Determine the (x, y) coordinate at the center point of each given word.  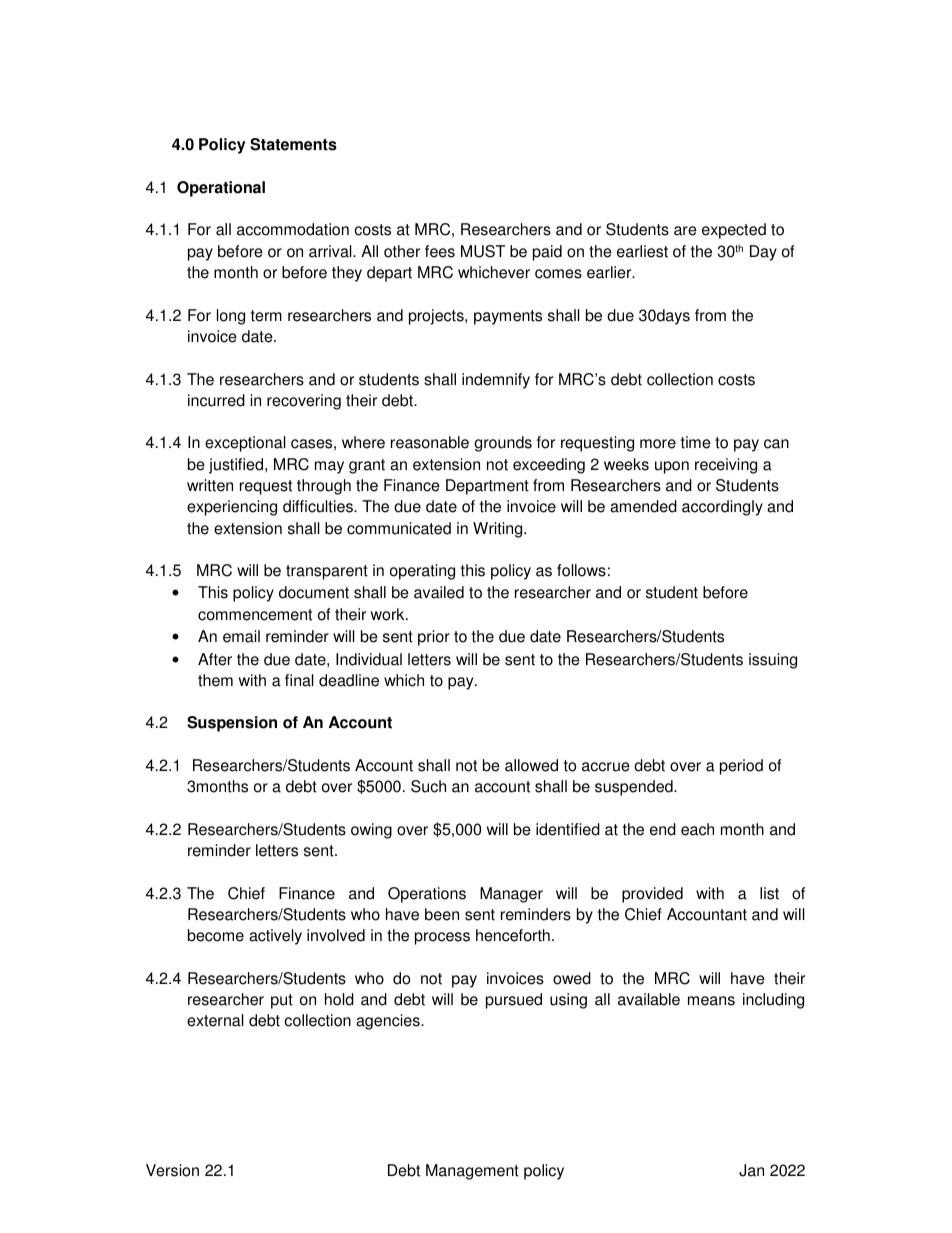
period (741, 767)
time (696, 442)
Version (172, 1170)
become (216, 935)
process (442, 938)
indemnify (496, 381)
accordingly (722, 508)
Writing (499, 530)
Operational (221, 189)
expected (734, 231)
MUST (483, 251)
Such (428, 786)
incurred (216, 400)
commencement (255, 615)
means (711, 1001)
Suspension (232, 724)
